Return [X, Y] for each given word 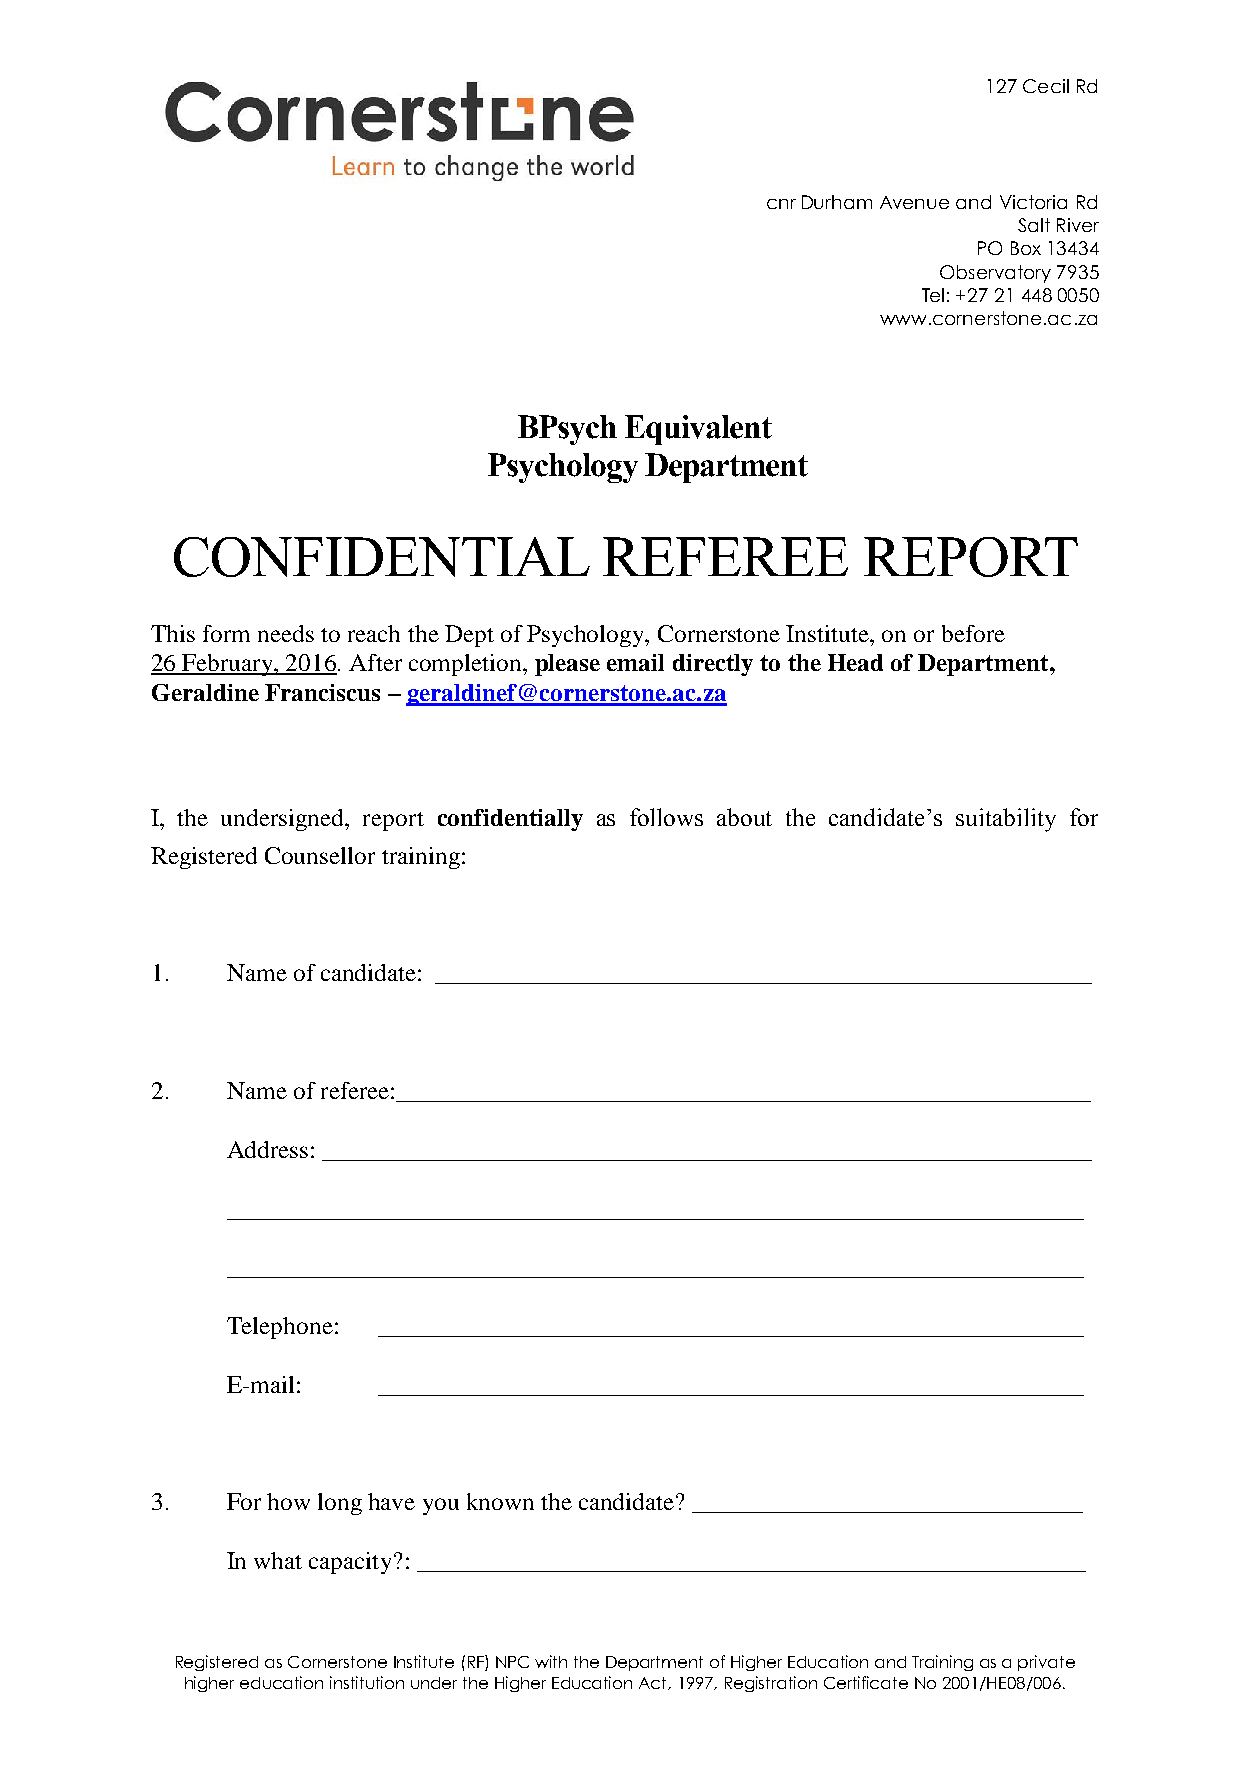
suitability [1006, 820]
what [278, 1560]
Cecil [1046, 86]
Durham [837, 202]
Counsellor [320, 855]
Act [654, 1683]
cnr [781, 204]
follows [666, 817]
